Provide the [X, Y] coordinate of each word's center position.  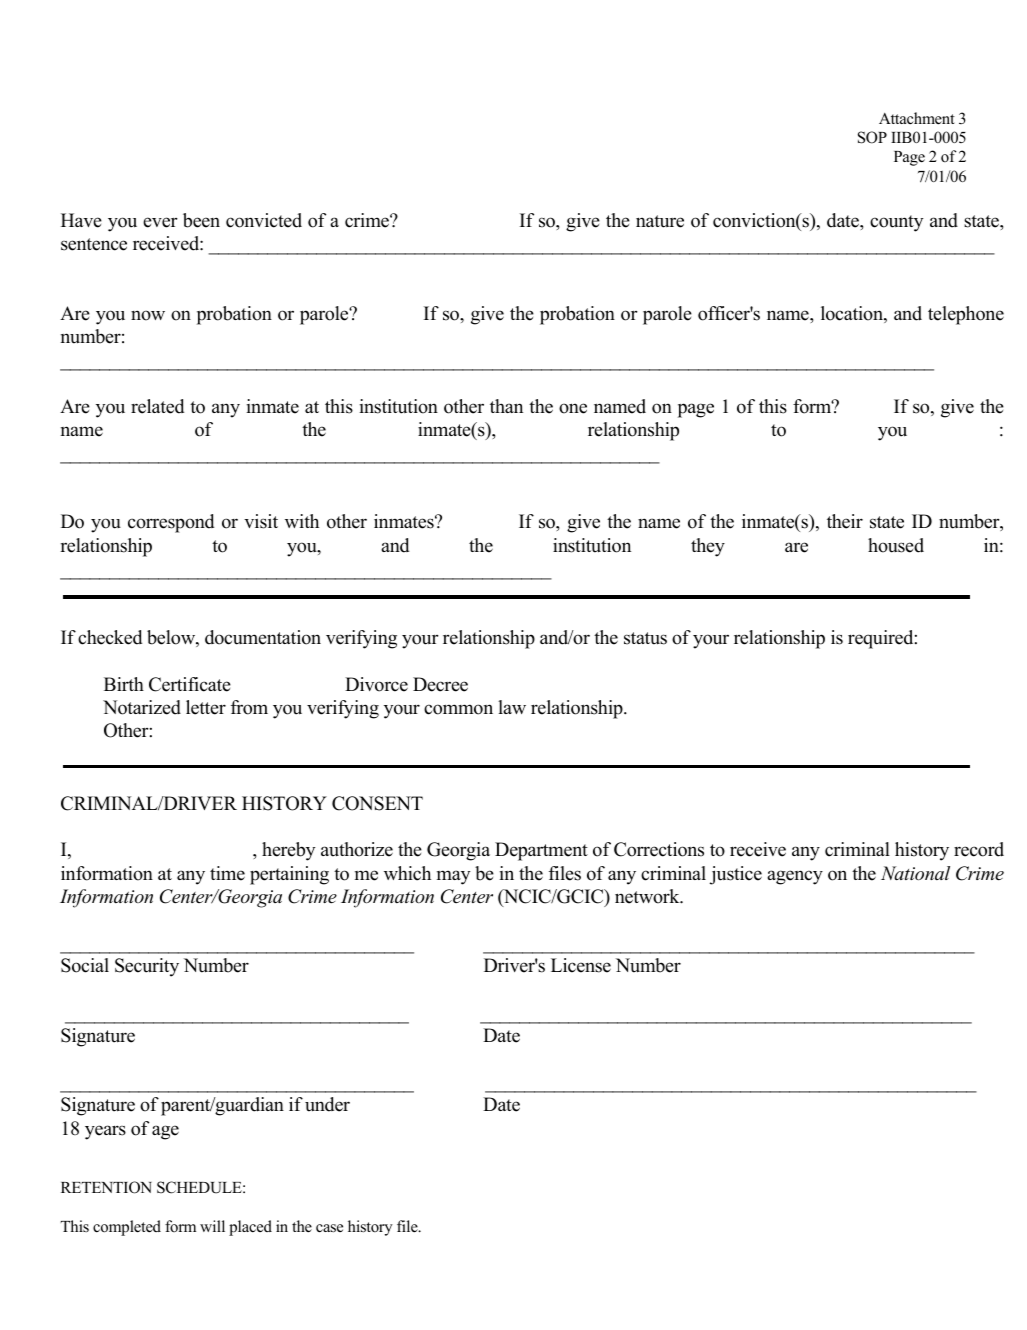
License [581, 965]
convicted [264, 220]
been [201, 220]
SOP [872, 137]
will [212, 1226]
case [329, 1228]
